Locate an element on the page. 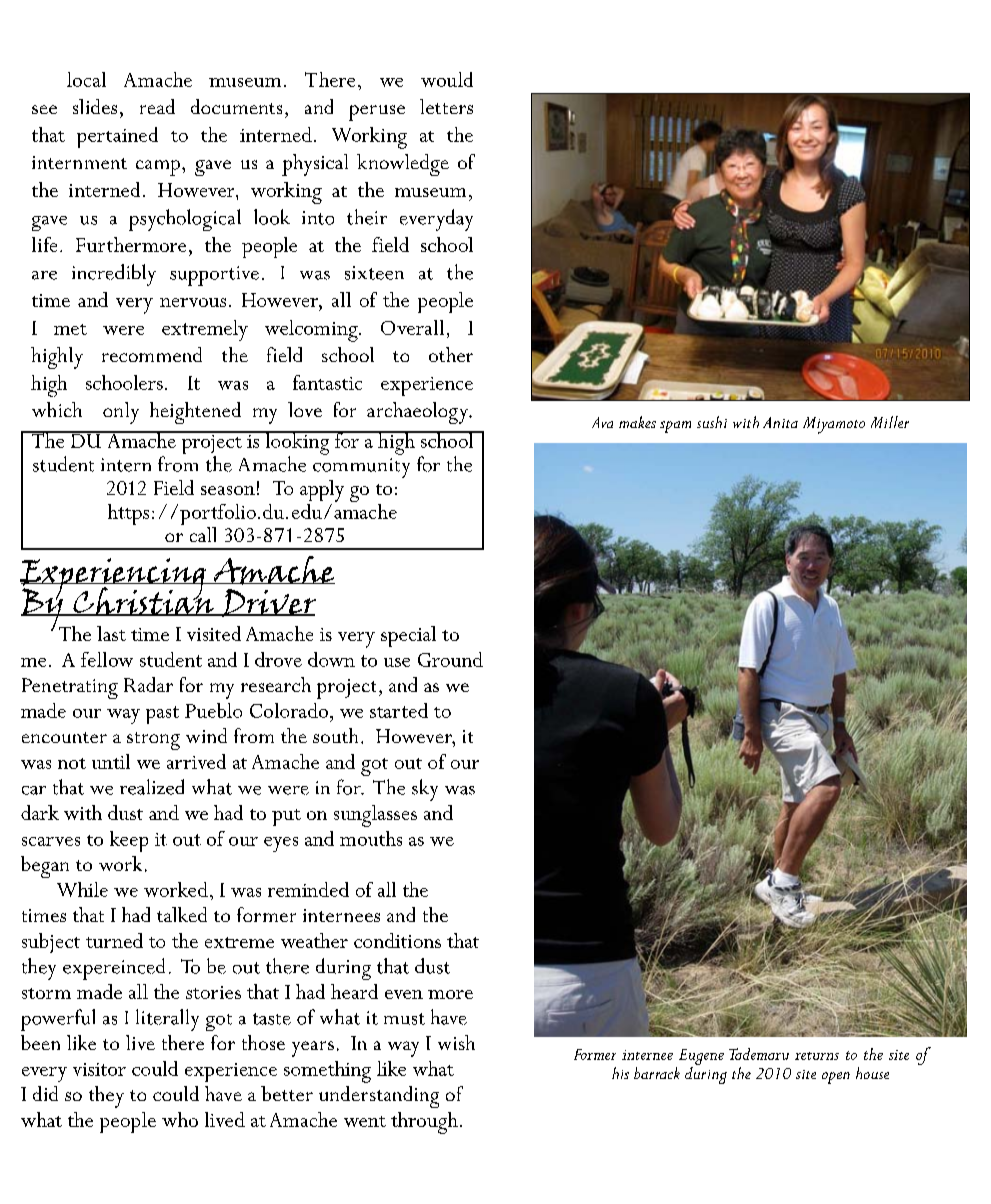 Image resolution: width=991 pixels, height=1204 pixels. returns is located at coordinates (817, 1056).
